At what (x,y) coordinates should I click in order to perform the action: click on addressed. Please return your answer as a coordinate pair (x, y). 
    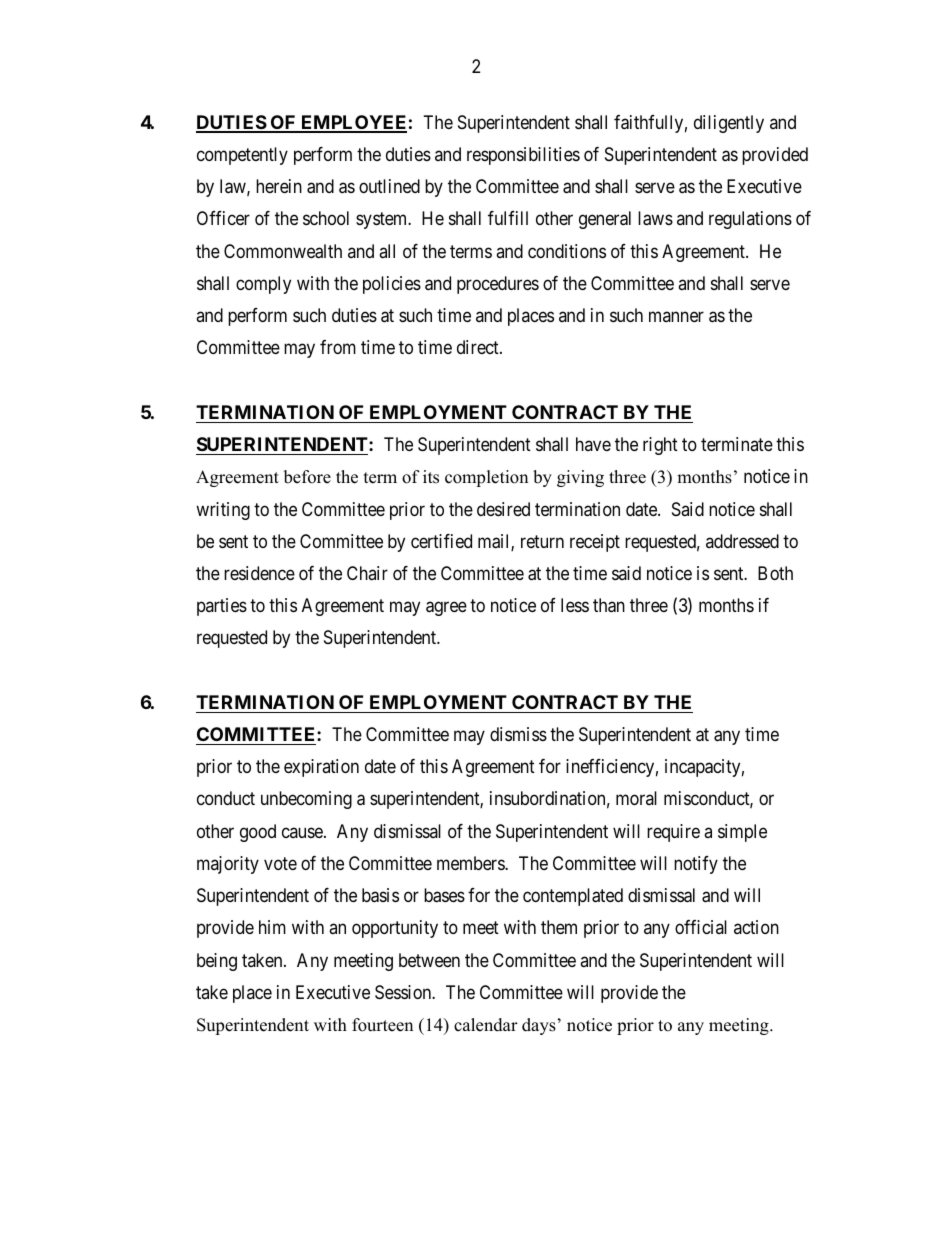
    Looking at the image, I should click on (742, 541).
